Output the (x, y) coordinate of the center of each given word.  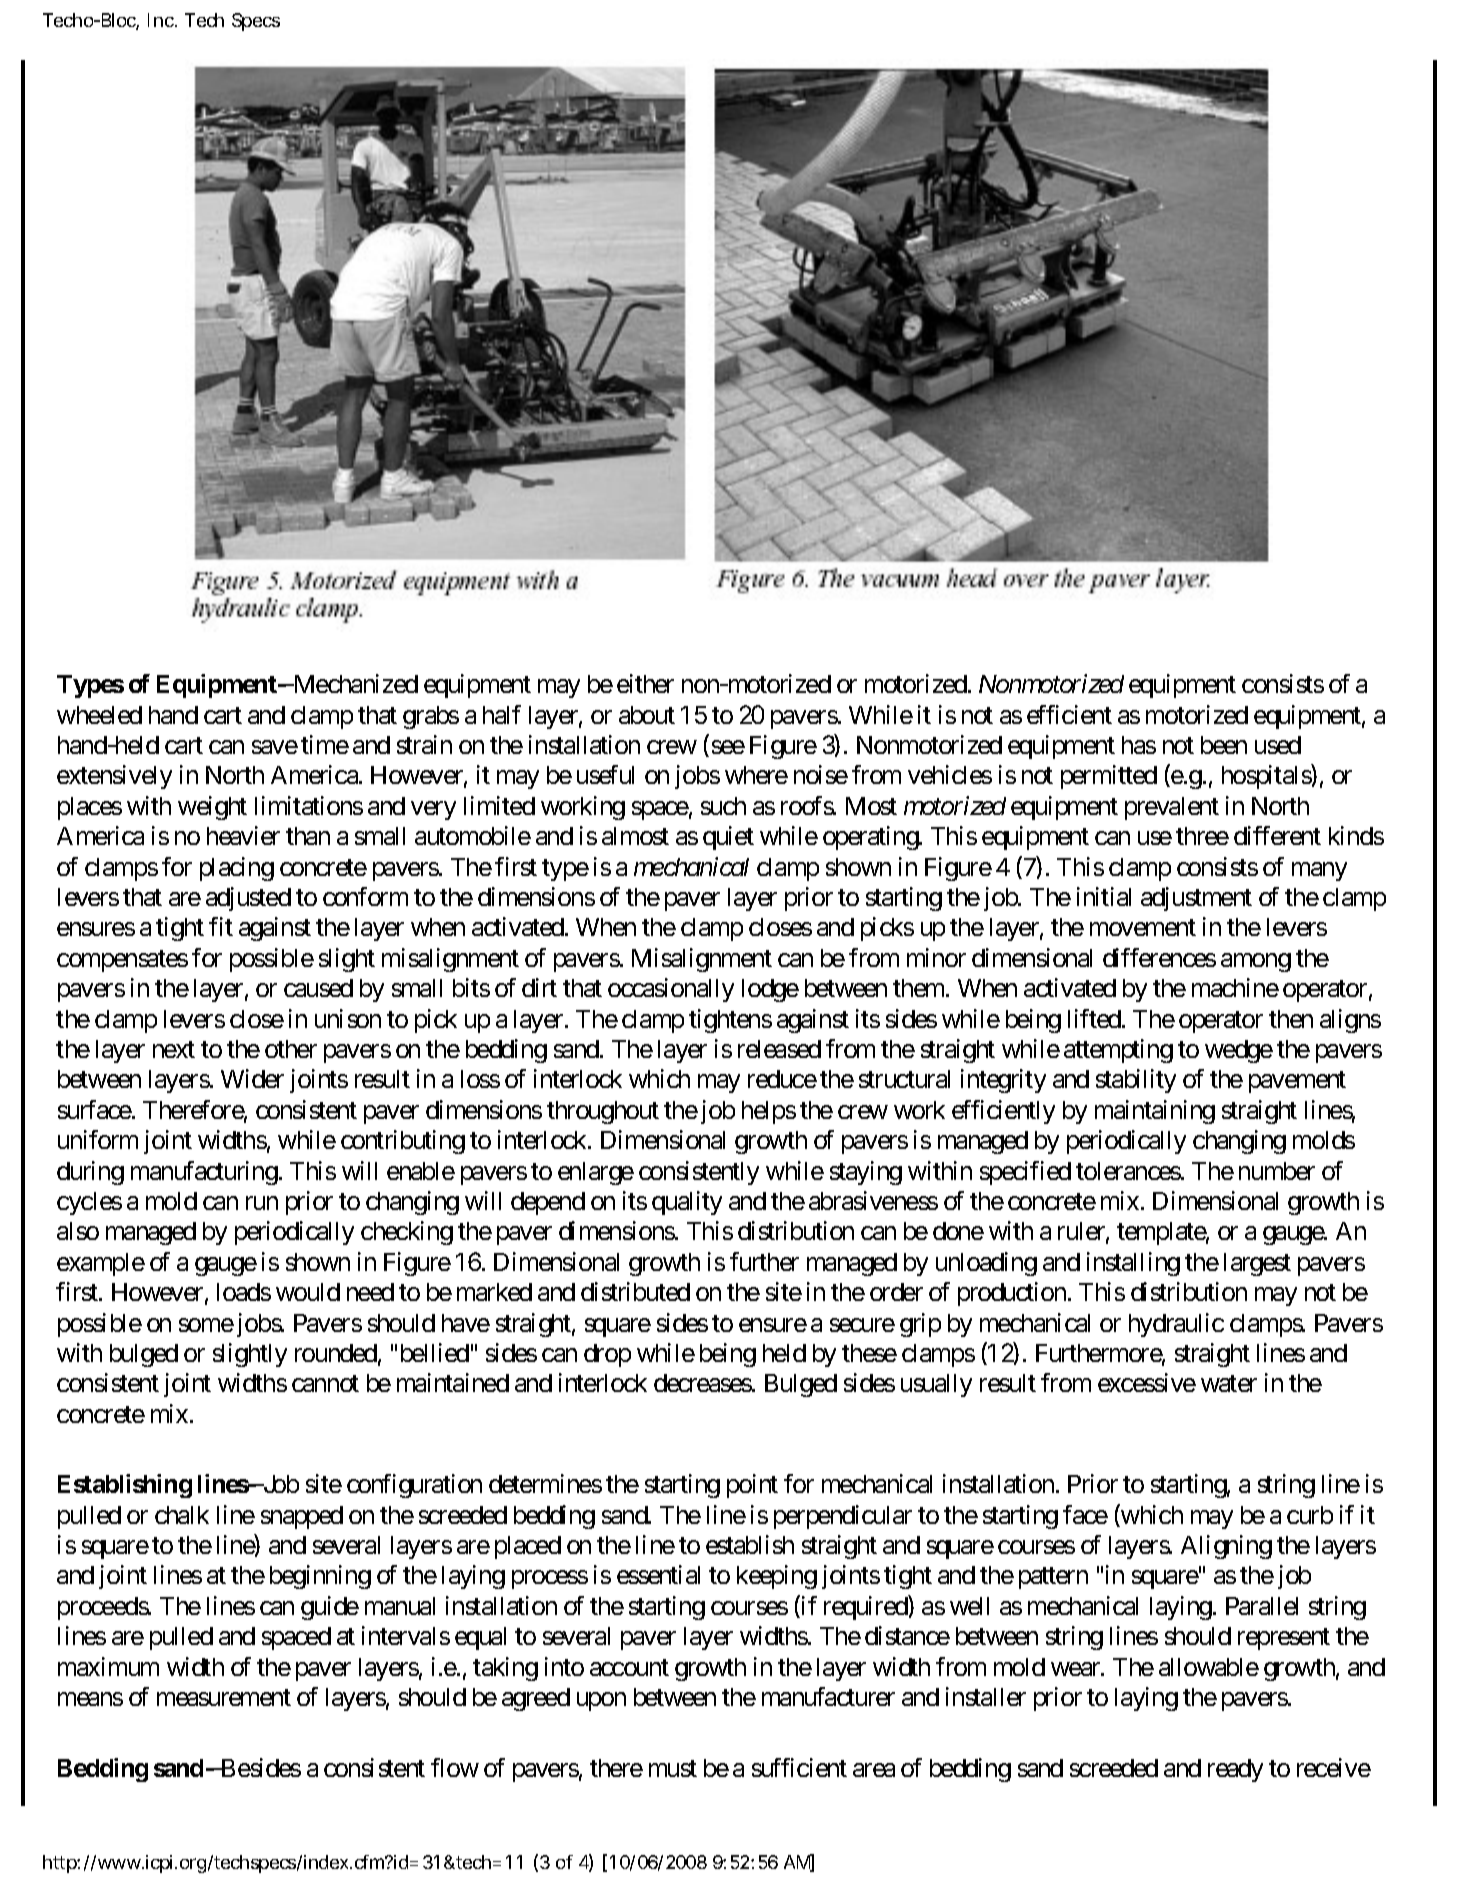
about (647, 715)
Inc (162, 20)
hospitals (1267, 777)
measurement (224, 1697)
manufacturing (204, 1173)
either (645, 683)
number (1277, 1171)
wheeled (99, 715)
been (1224, 745)
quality (687, 1203)
